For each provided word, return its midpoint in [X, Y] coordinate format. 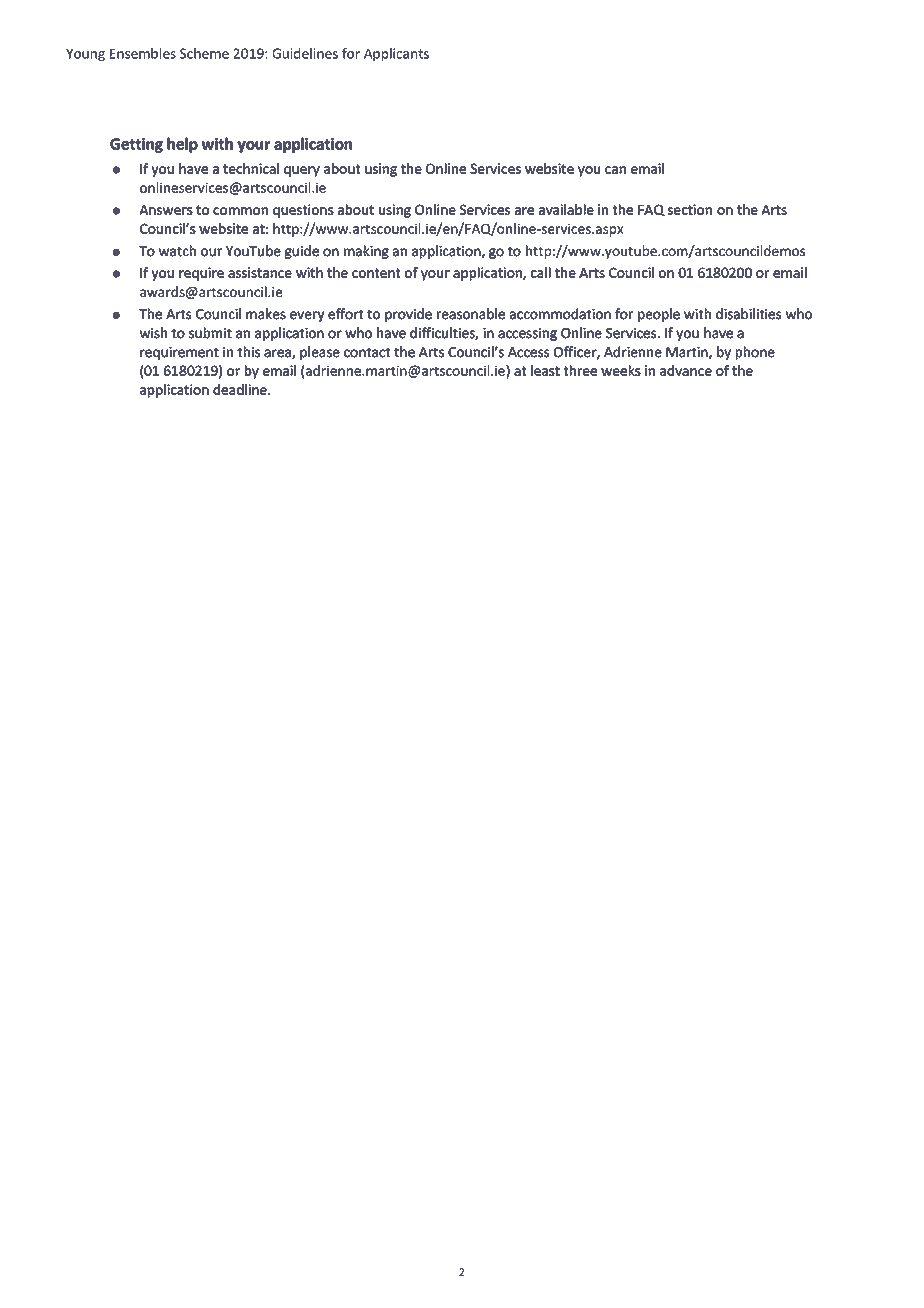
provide [408, 315]
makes [266, 313]
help [183, 145]
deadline [241, 389]
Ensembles [143, 53]
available [566, 209]
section [690, 209]
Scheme [204, 53]
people [659, 315]
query [302, 171]
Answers [166, 210]
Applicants [396, 55]
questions [303, 211]
